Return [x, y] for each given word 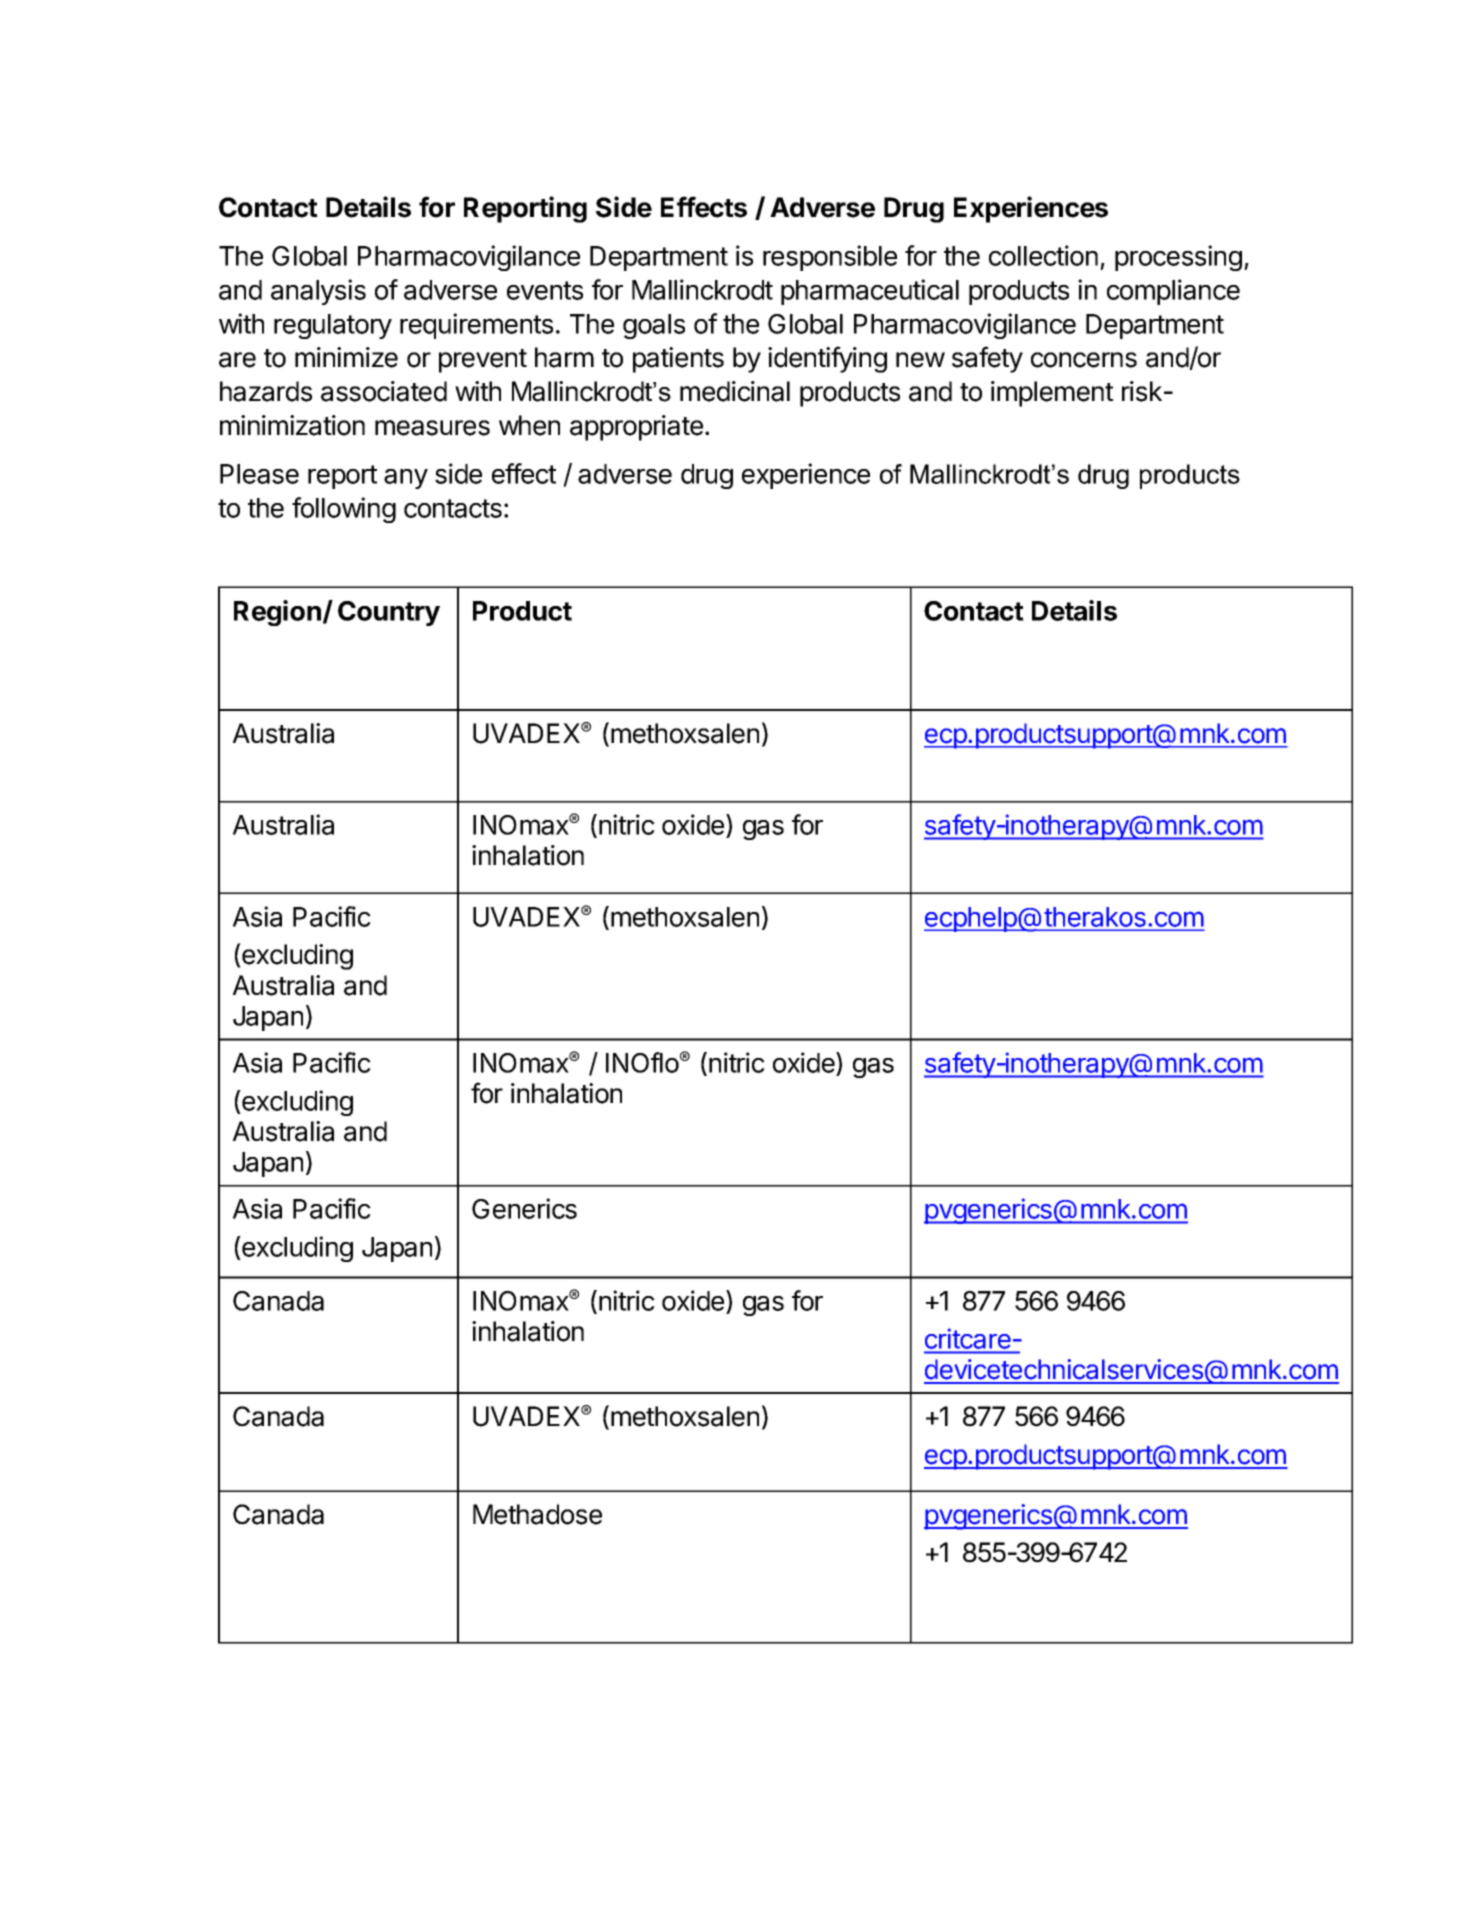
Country [389, 613]
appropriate [636, 428]
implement [1052, 394]
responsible [830, 258]
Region [277, 613]
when [529, 425]
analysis [318, 292]
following [344, 510]
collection [1043, 255]
